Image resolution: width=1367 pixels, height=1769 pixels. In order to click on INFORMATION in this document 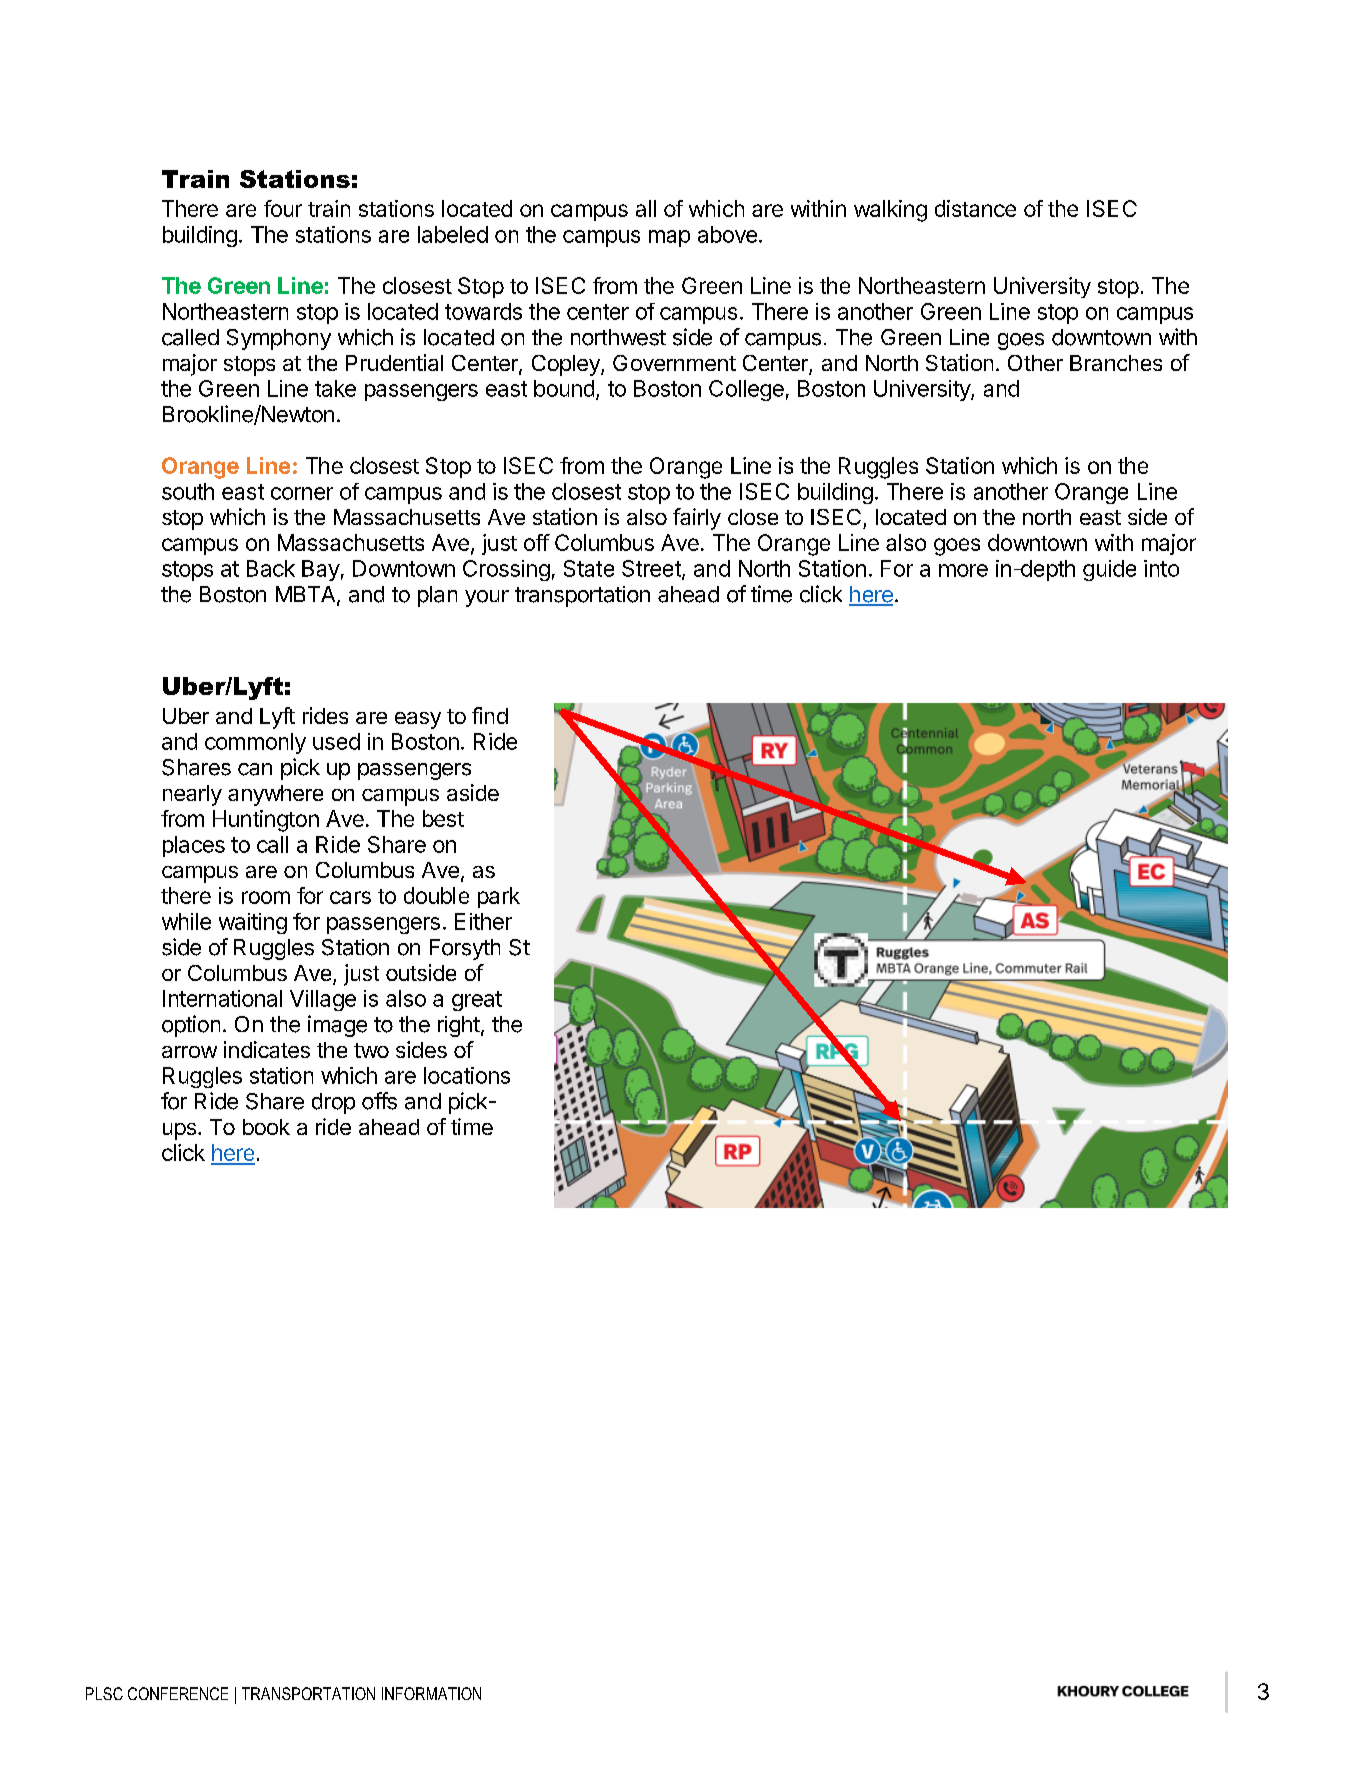, I will do `click(431, 1693)`.
